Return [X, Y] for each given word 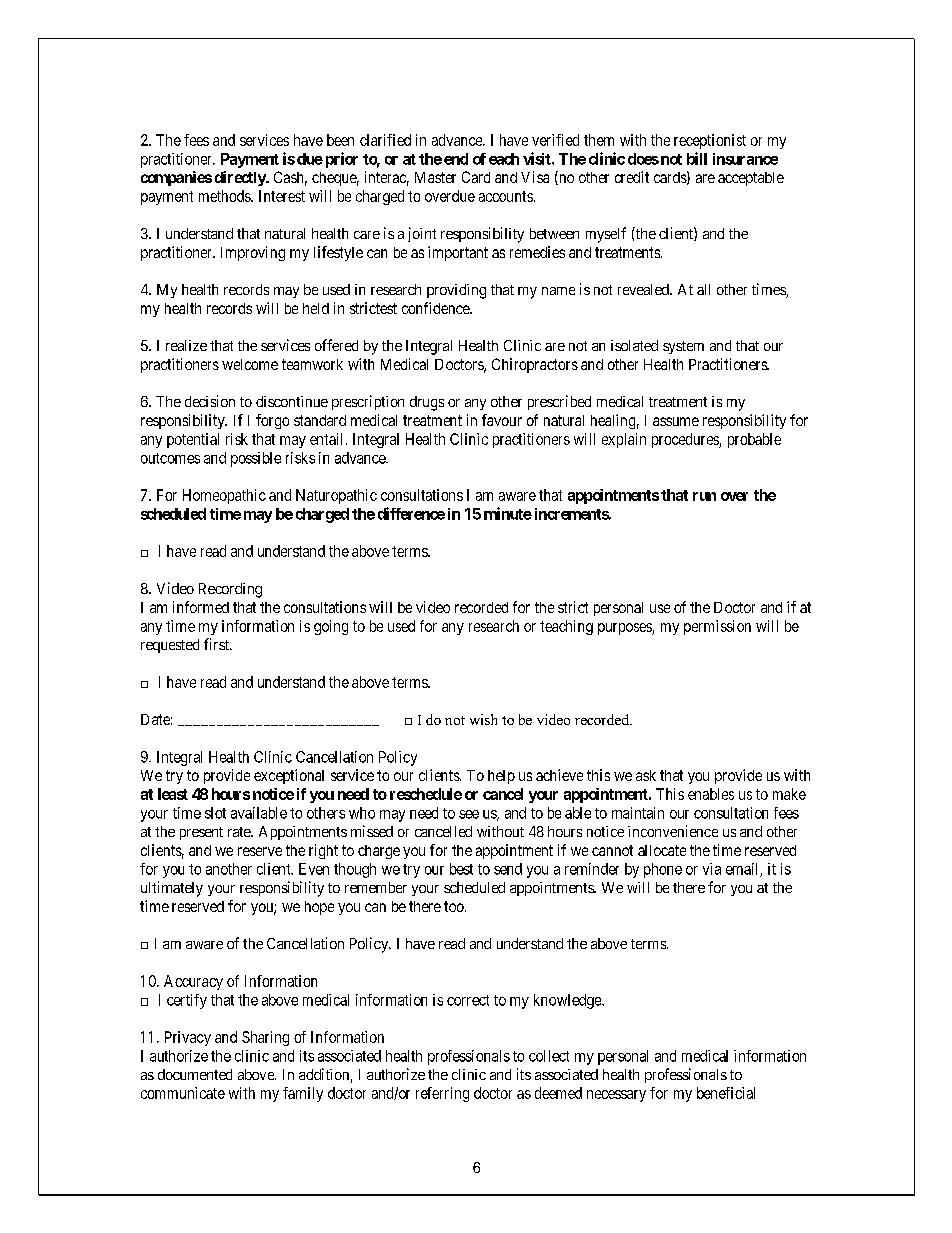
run [704, 496]
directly [241, 178]
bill [697, 158]
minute [508, 513]
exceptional [289, 776]
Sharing [265, 1038]
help [501, 777]
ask [646, 775]
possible [256, 459]
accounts [506, 196]
